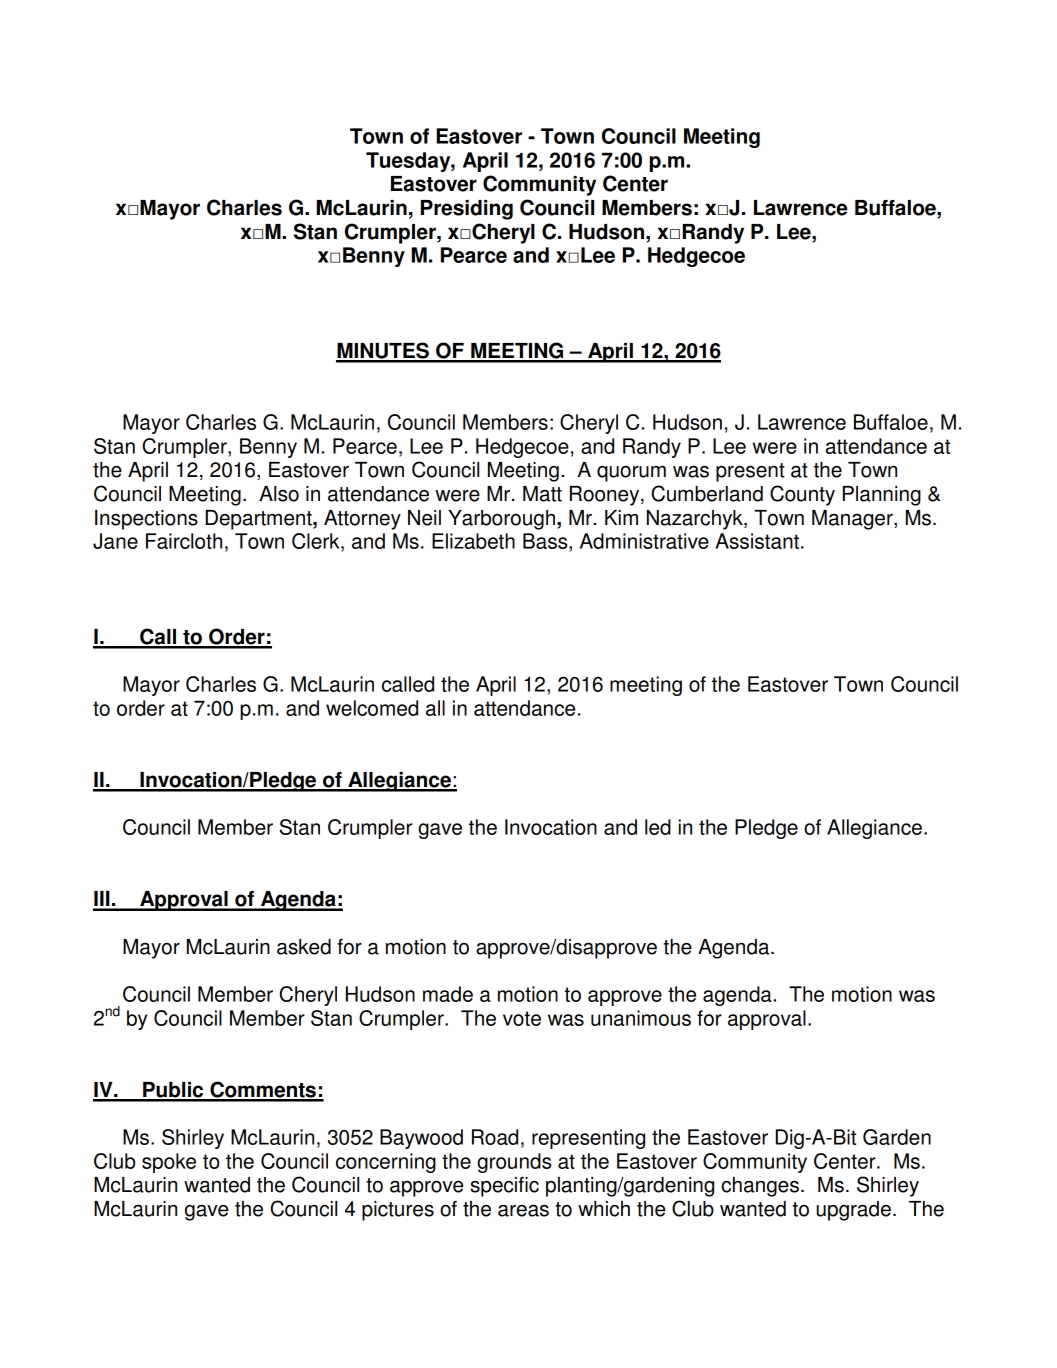  I want to click on Cumberland, so click(707, 493).
